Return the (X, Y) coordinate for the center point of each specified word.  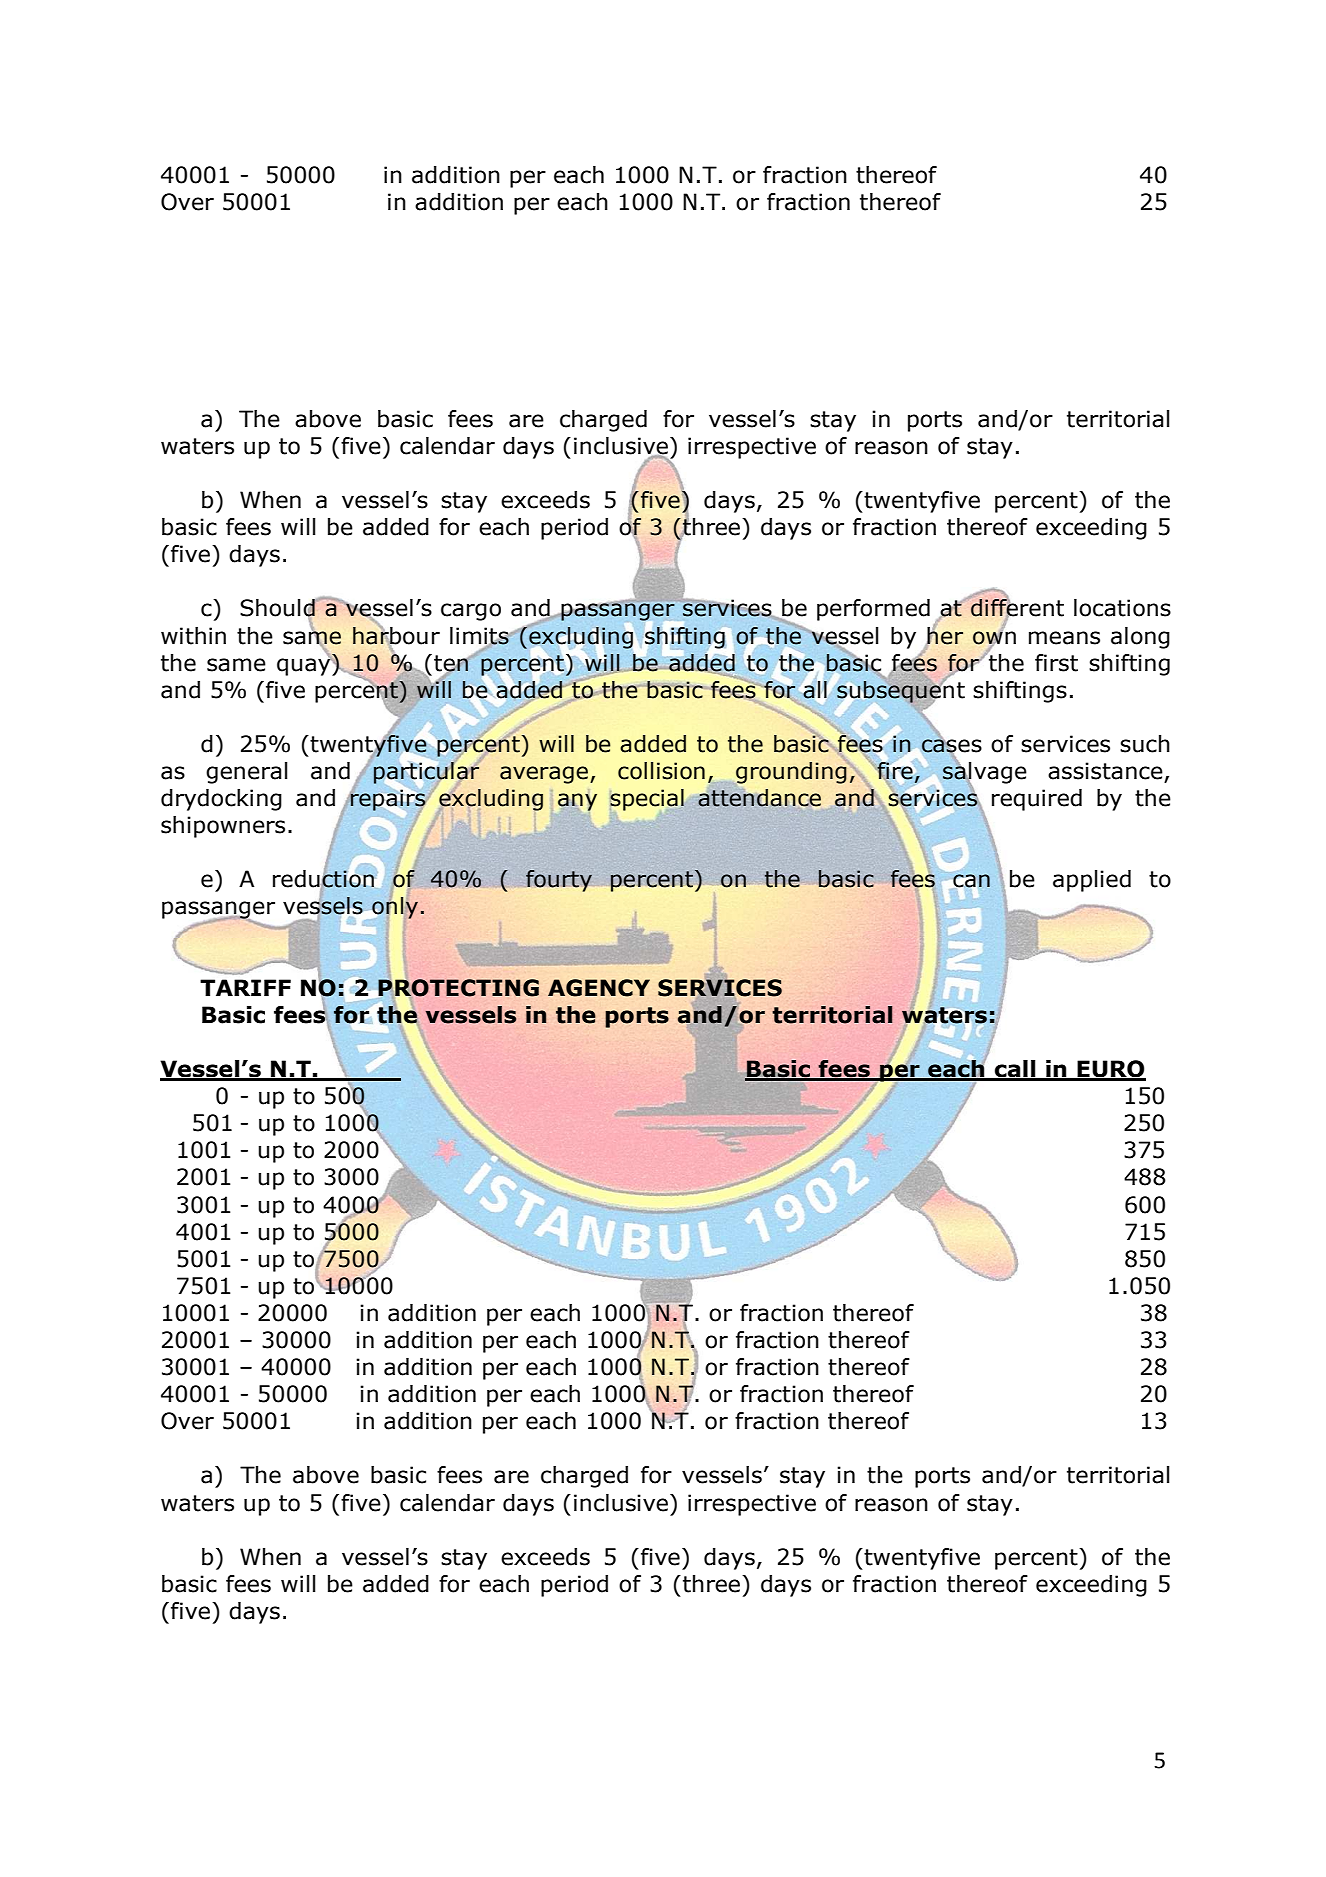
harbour (396, 635)
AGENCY (599, 988)
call (1015, 1070)
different (1016, 608)
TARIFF (245, 987)
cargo (471, 612)
